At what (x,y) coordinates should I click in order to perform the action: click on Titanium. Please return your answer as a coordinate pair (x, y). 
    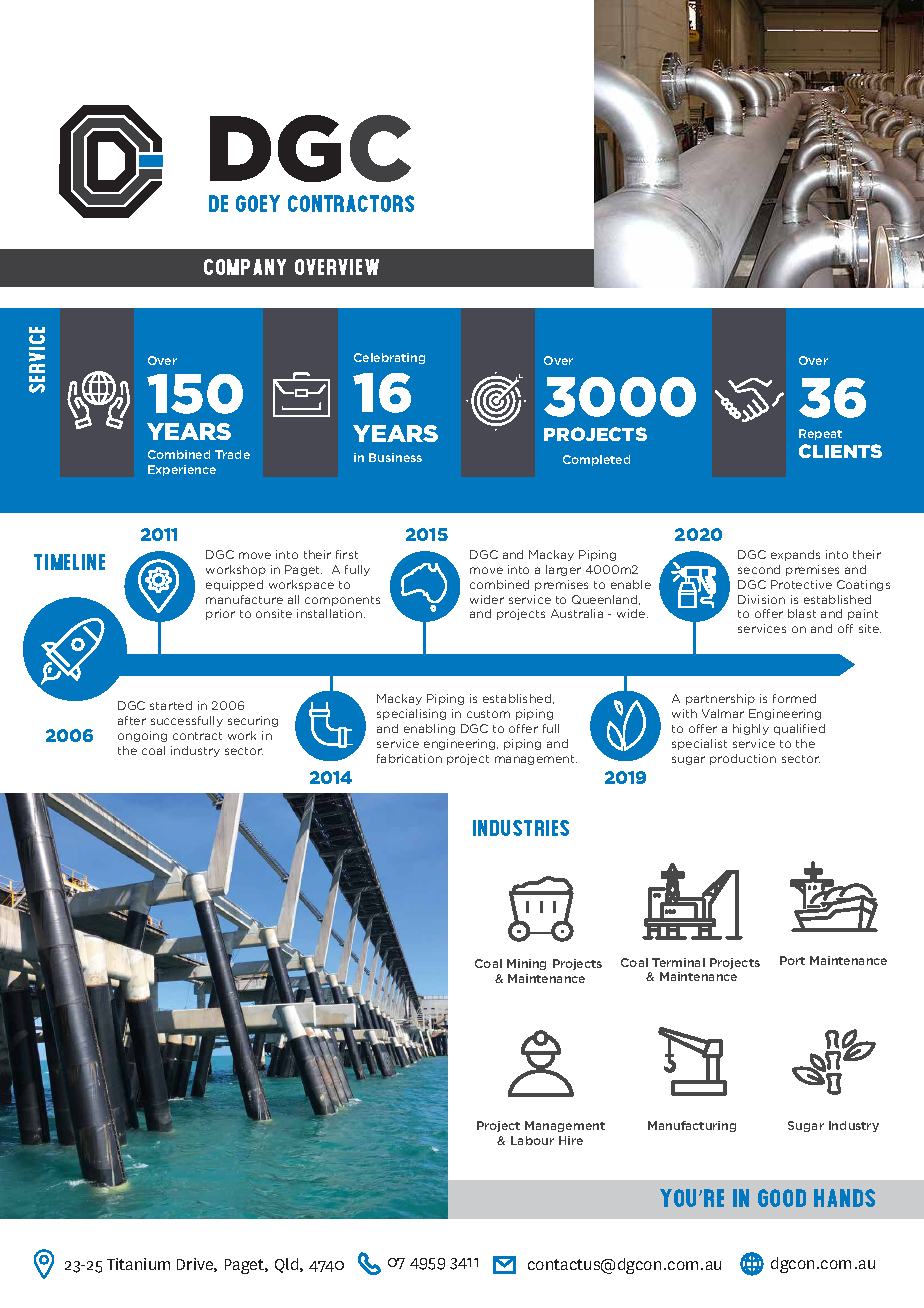
    Looking at the image, I should click on (138, 1264).
